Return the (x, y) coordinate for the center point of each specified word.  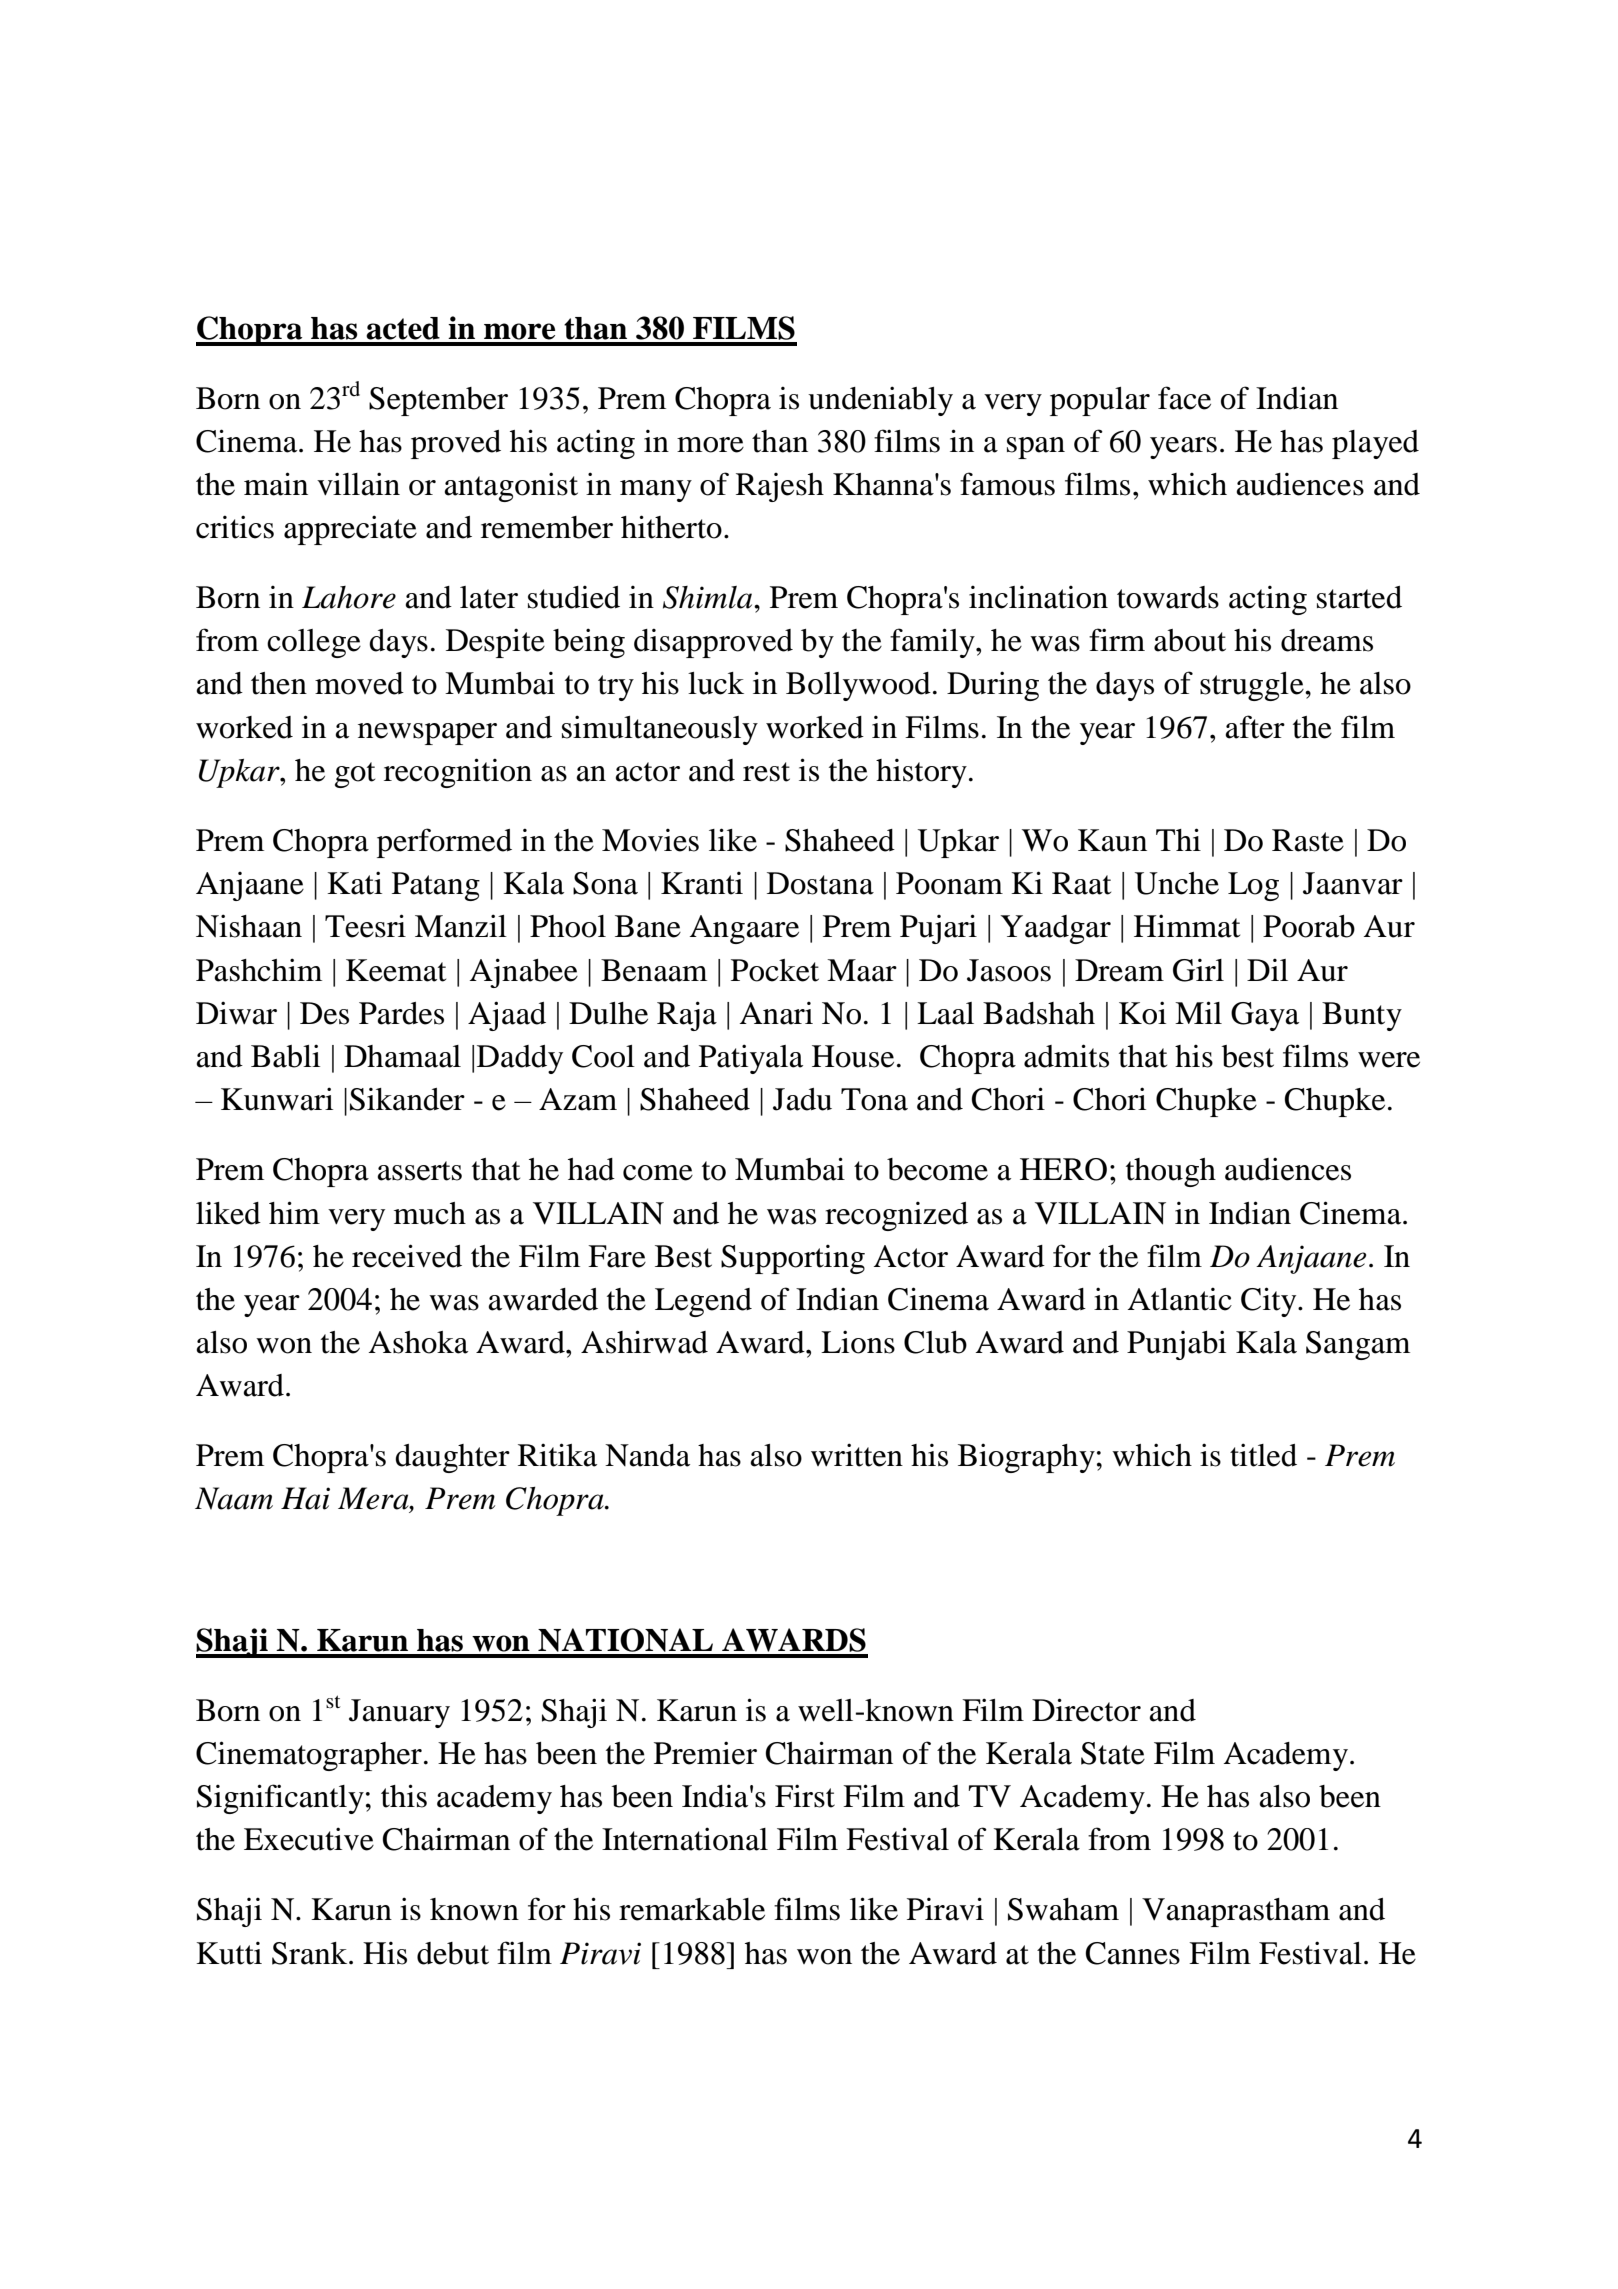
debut (453, 1953)
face (1184, 398)
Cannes (1133, 1953)
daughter (452, 1458)
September (438, 401)
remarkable (692, 1909)
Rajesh (780, 487)
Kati (354, 883)
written (857, 1455)
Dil (1267, 969)
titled (1263, 1455)
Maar (862, 970)
